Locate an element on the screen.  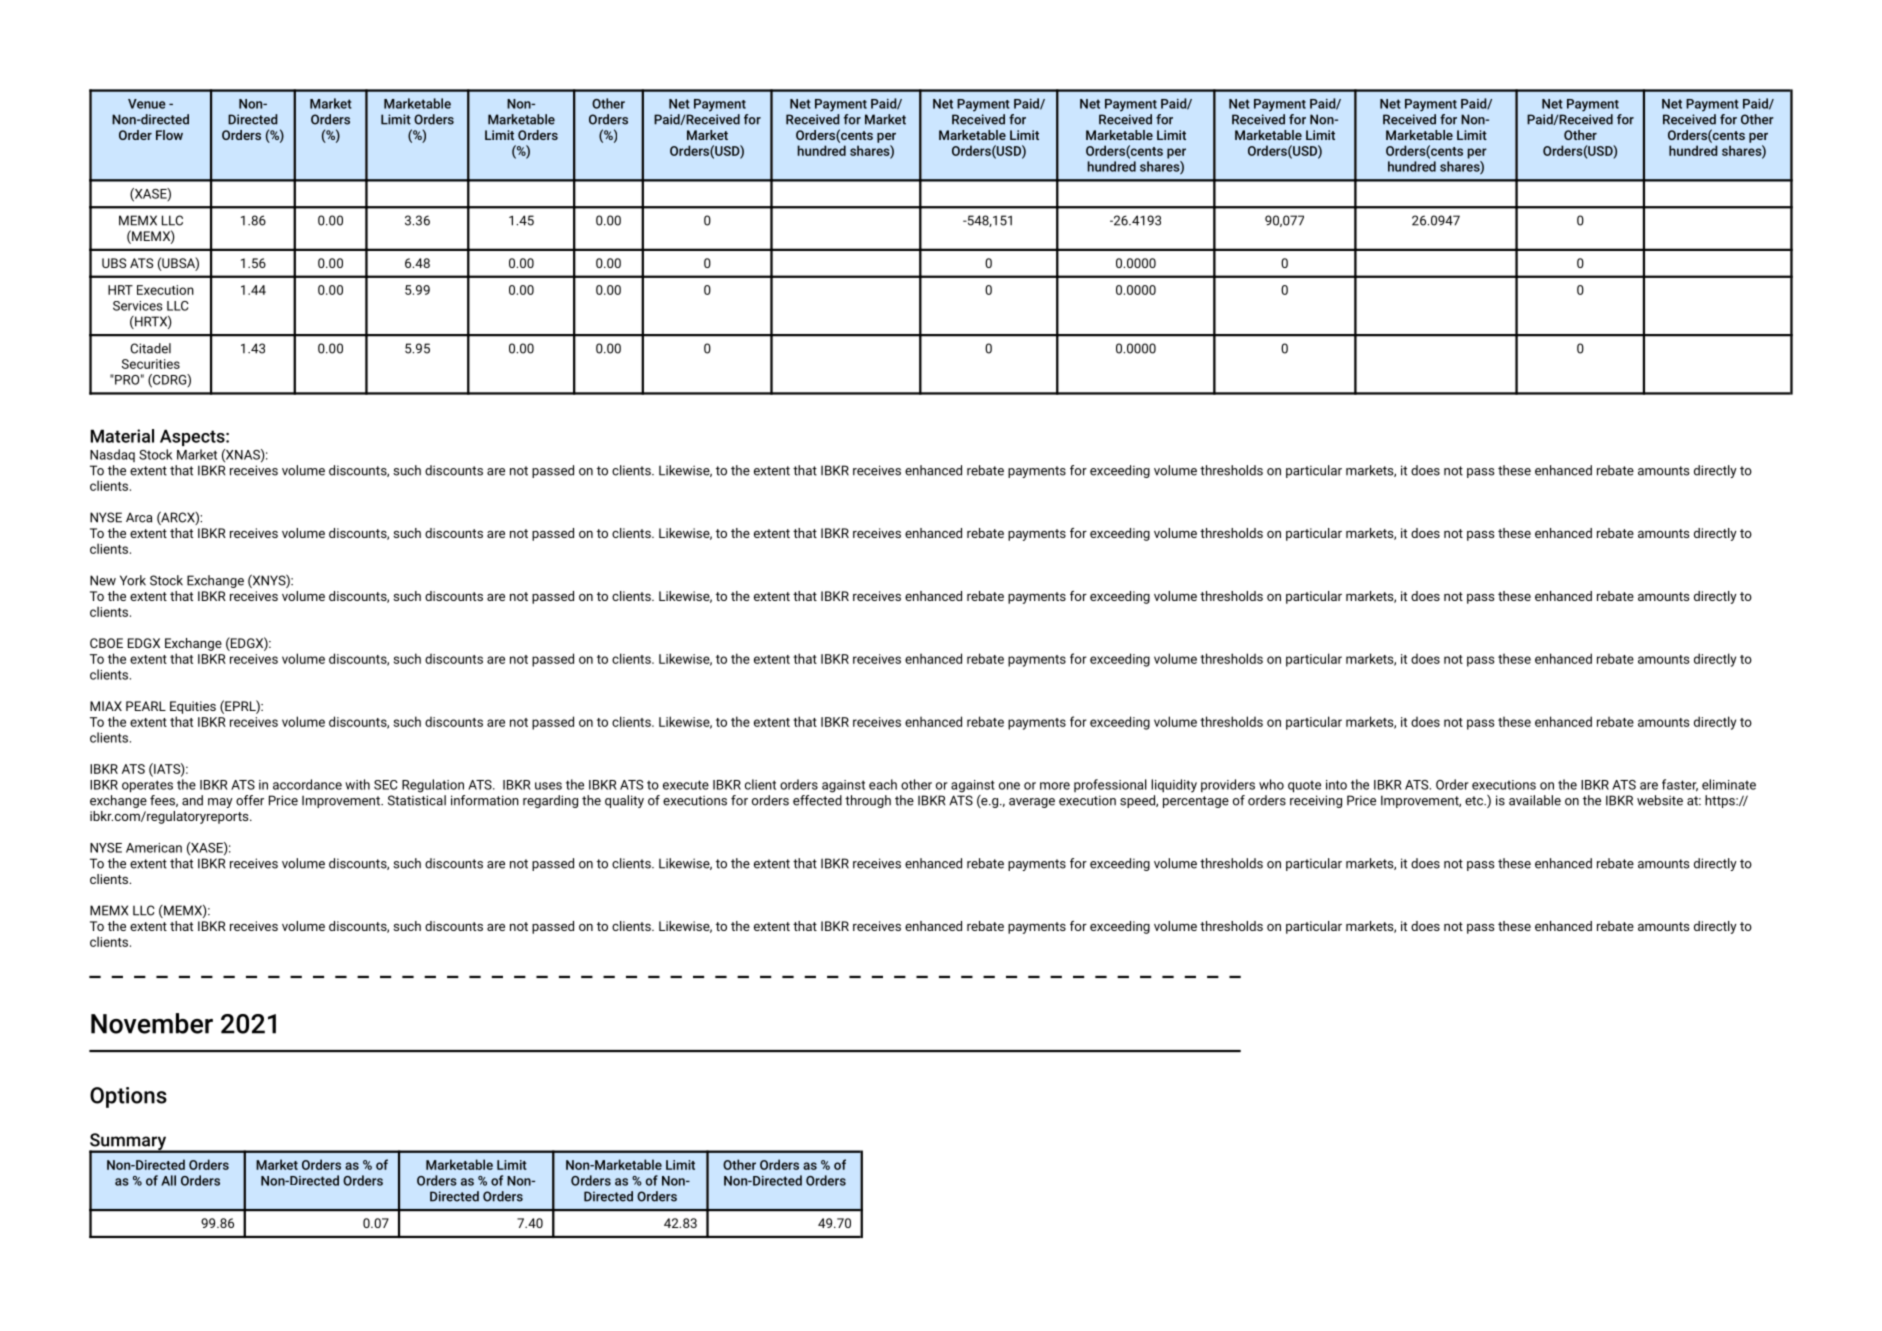
All is located at coordinates (168, 1180).
